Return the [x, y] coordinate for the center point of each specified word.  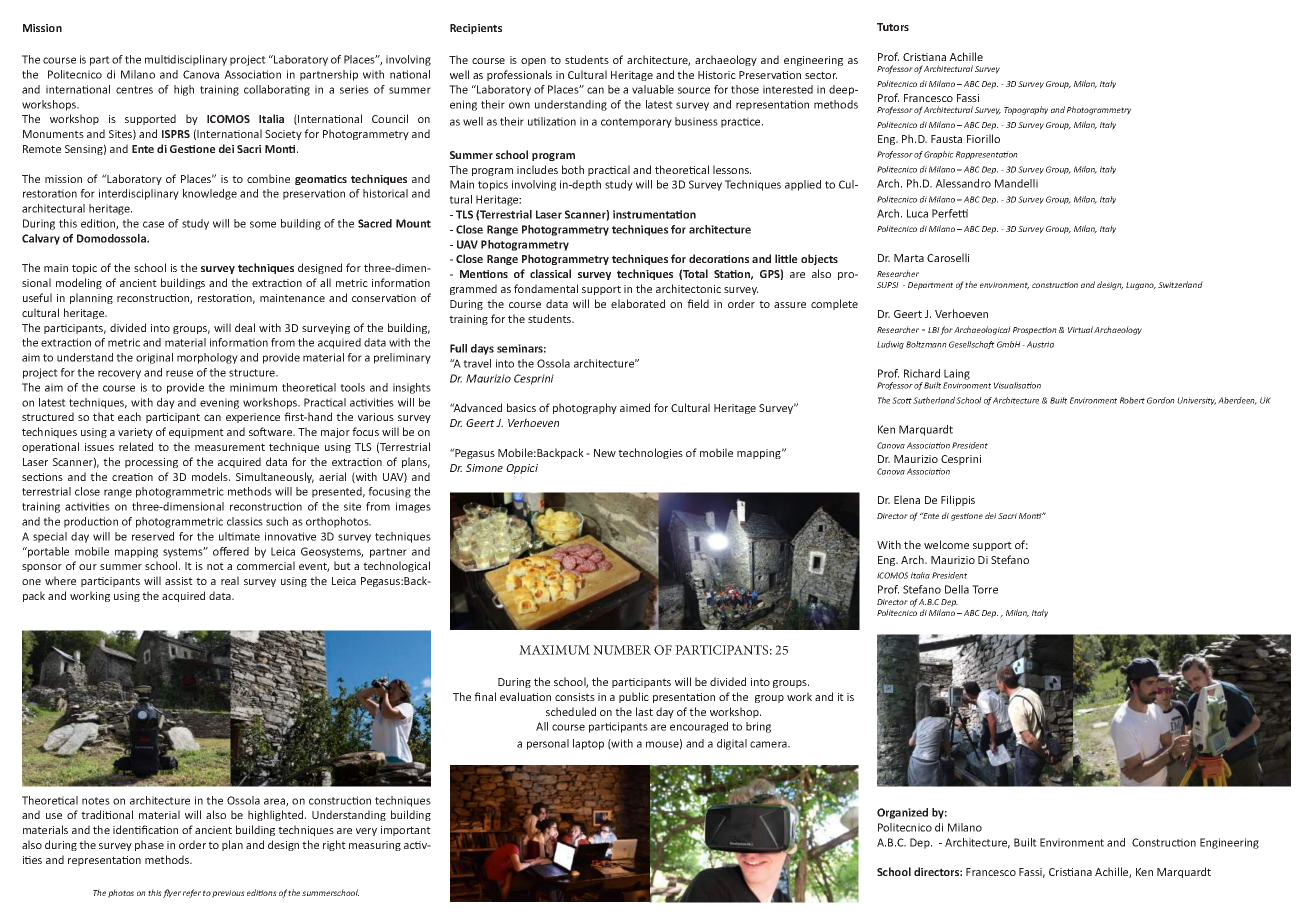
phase [149, 845]
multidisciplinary [186, 60]
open [533, 62]
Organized [902, 813]
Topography [1026, 110]
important [406, 831]
